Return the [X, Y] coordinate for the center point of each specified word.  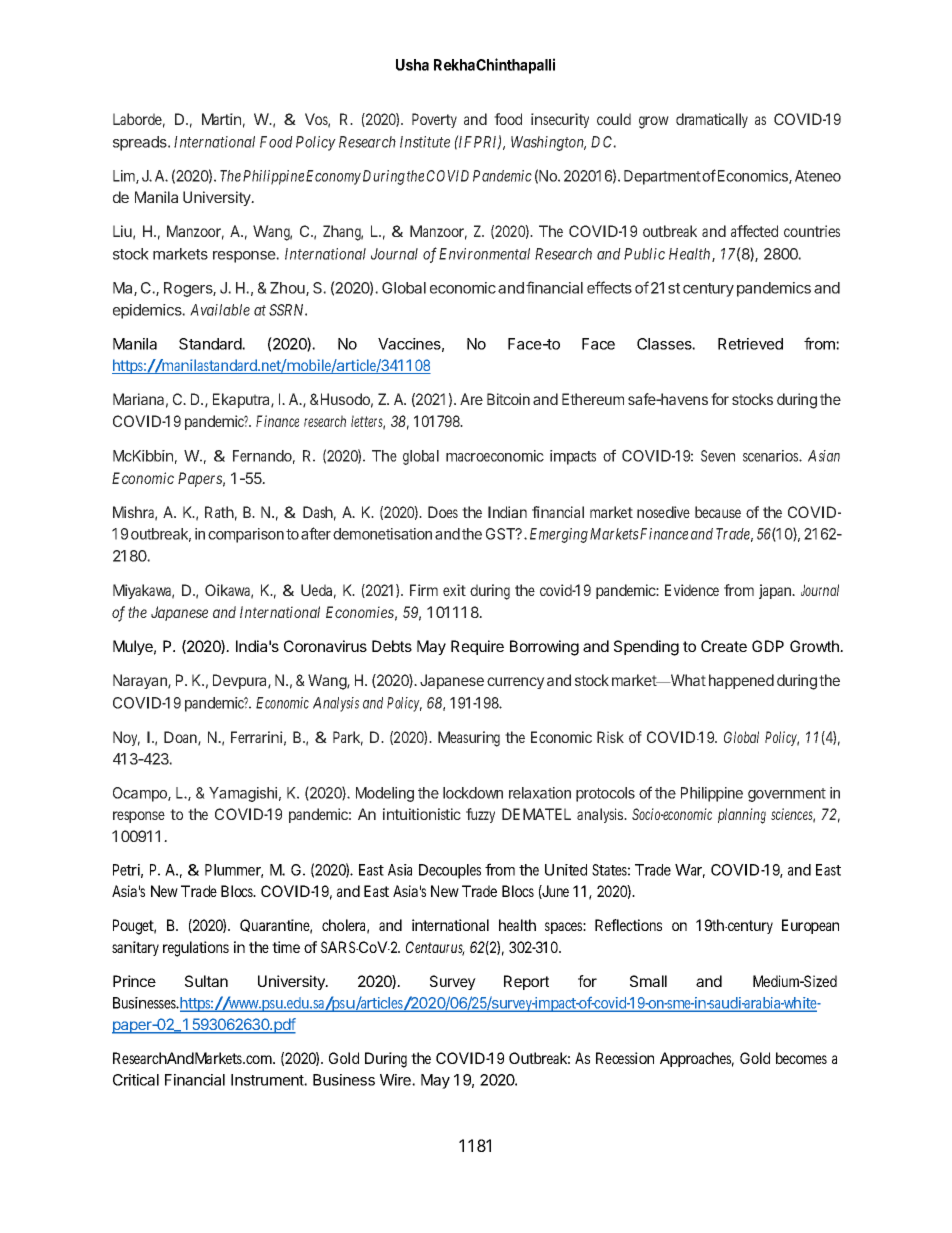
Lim [125, 177]
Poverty [434, 120]
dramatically [712, 120]
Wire [396, 1080]
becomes [801, 1058]
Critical [136, 1080]
